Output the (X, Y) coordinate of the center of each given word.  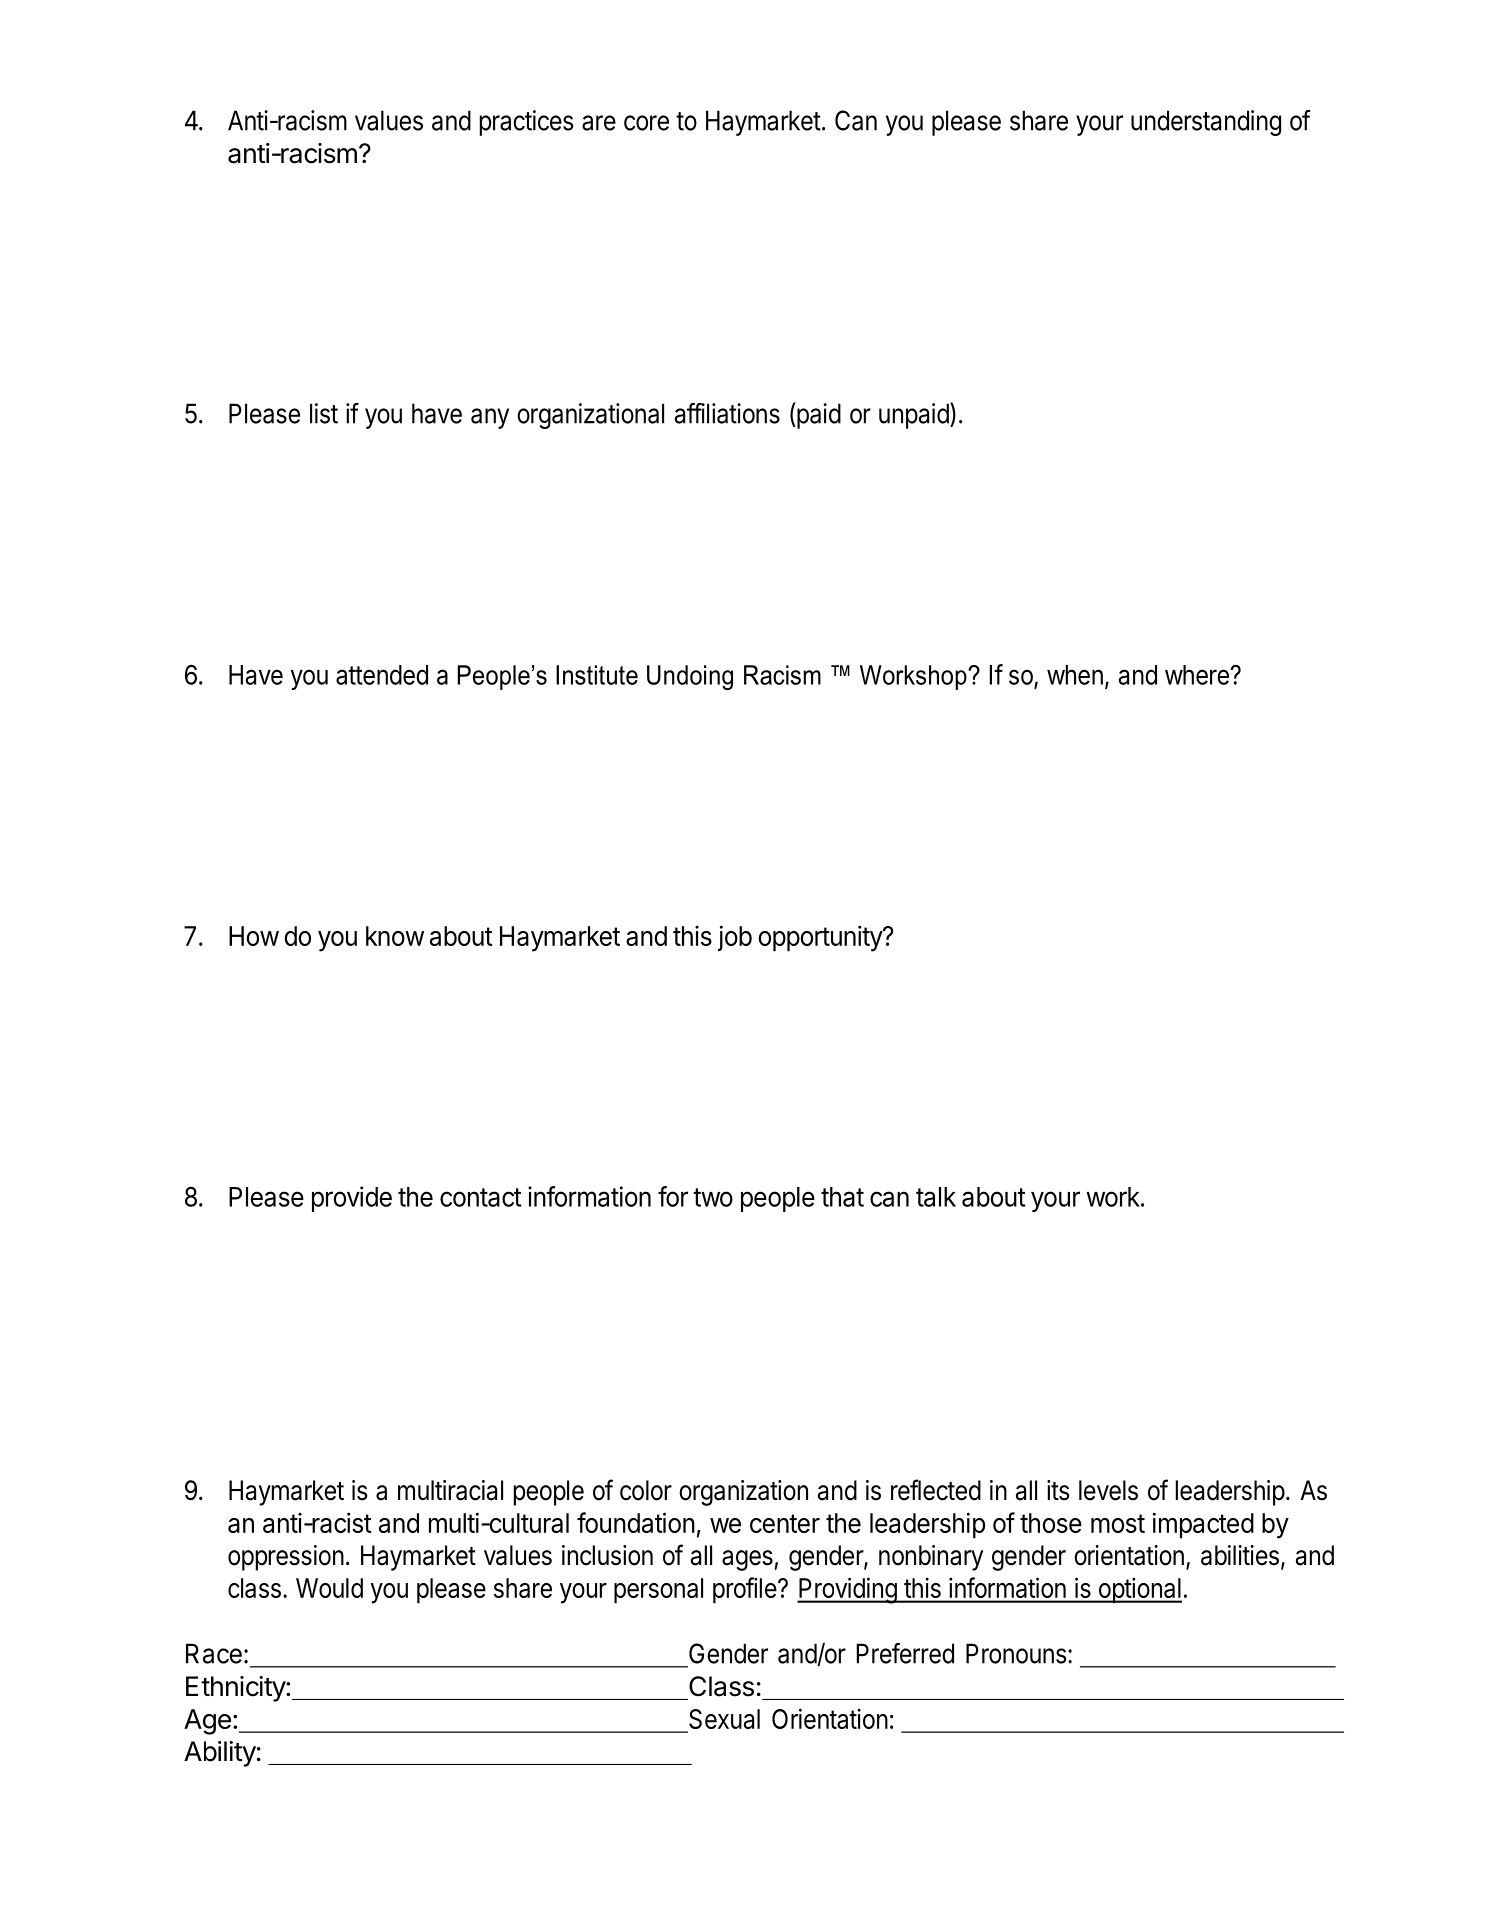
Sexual (723, 1720)
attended (382, 675)
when (1075, 675)
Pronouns (1016, 1653)
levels (1108, 1490)
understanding (1206, 123)
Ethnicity (236, 1689)
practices (526, 123)
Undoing (690, 677)
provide (352, 1199)
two (713, 1197)
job (735, 938)
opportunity (821, 938)
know (395, 936)
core (646, 123)
